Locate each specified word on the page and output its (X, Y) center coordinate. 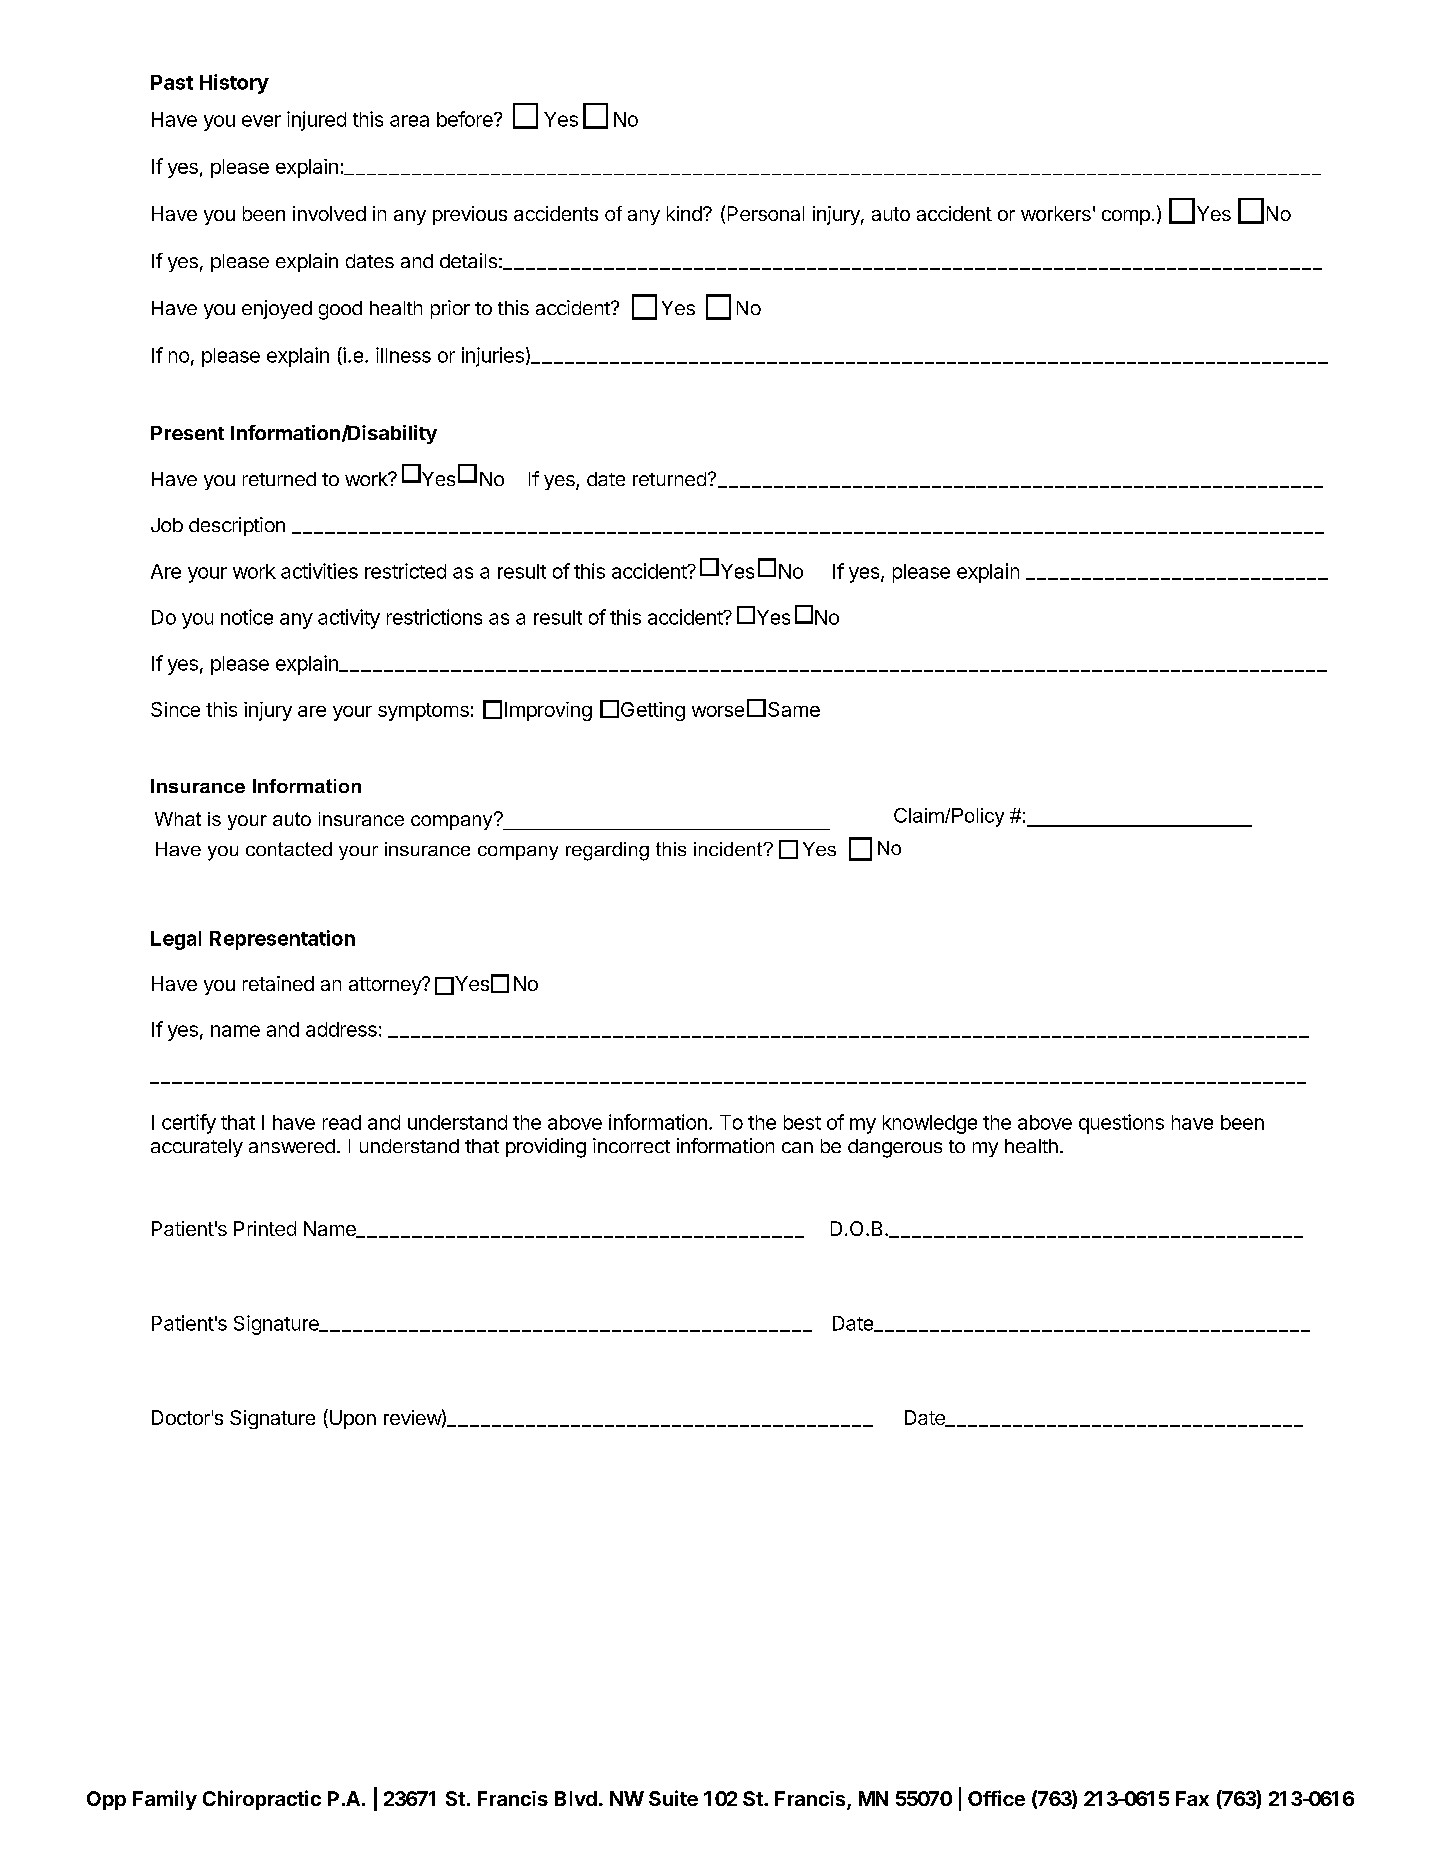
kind (684, 213)
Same (794, 709)
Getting (653, 711)
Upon (351, 1419)
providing (546, 1148)
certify (189, 1124)
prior (450, 309)
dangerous (895, 1148)
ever (261, 121)
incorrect (631, 1145)
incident (729, 849)
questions (1121, 1124)
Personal (766, 213)
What (178, 819)
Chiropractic (262, 1800)
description (237, 526)
